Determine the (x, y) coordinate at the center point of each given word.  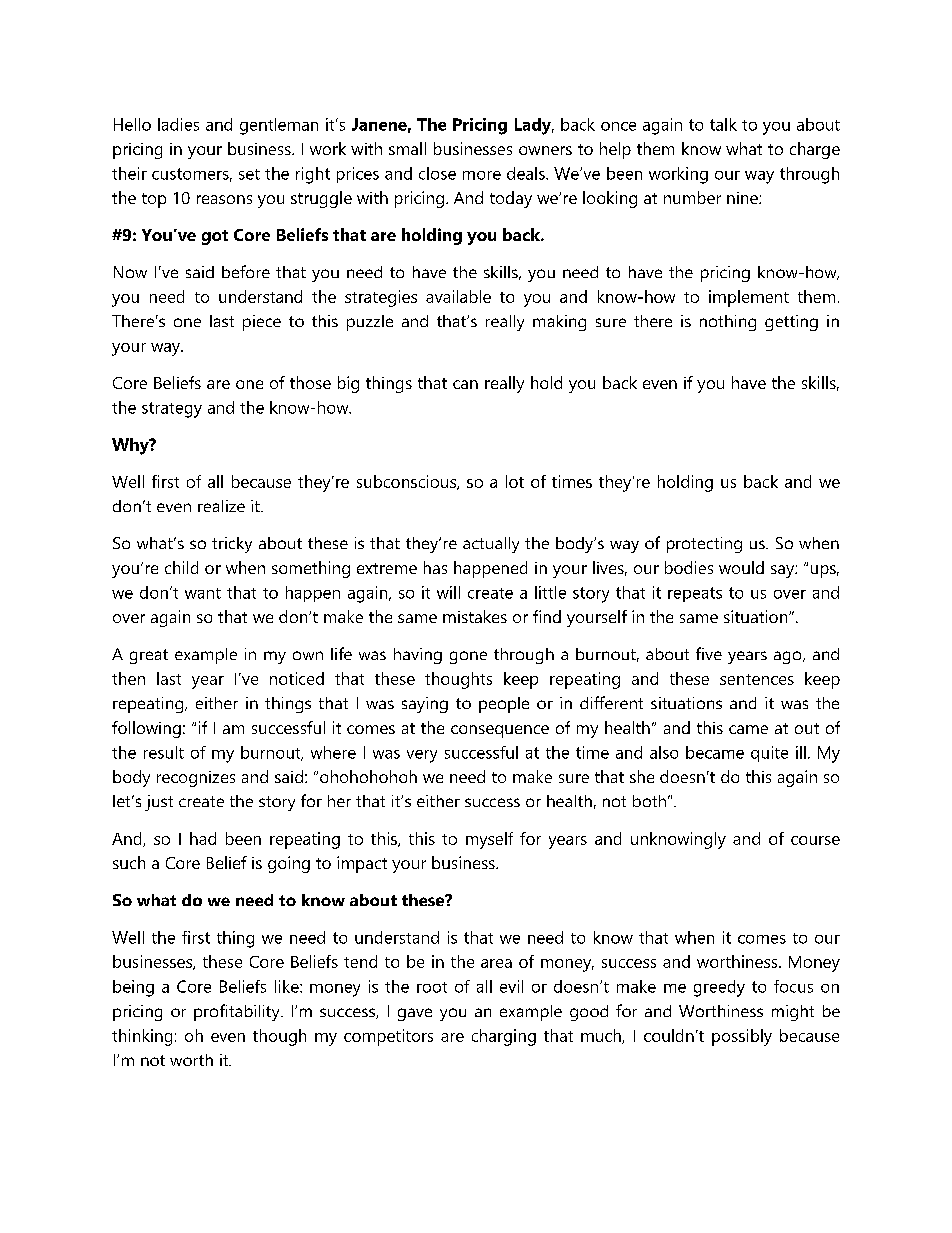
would (741, 567)
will (448, 592)
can (465, 384)
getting (791, 323)
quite (769, 754)
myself (489, 840)
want (203, 593)
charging (504, 1037)
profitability (238, 1012)
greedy (719, 988)
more (482, 175)
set (249, 174)
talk (723, 124)
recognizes (196, 779)
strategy (172, 410)
